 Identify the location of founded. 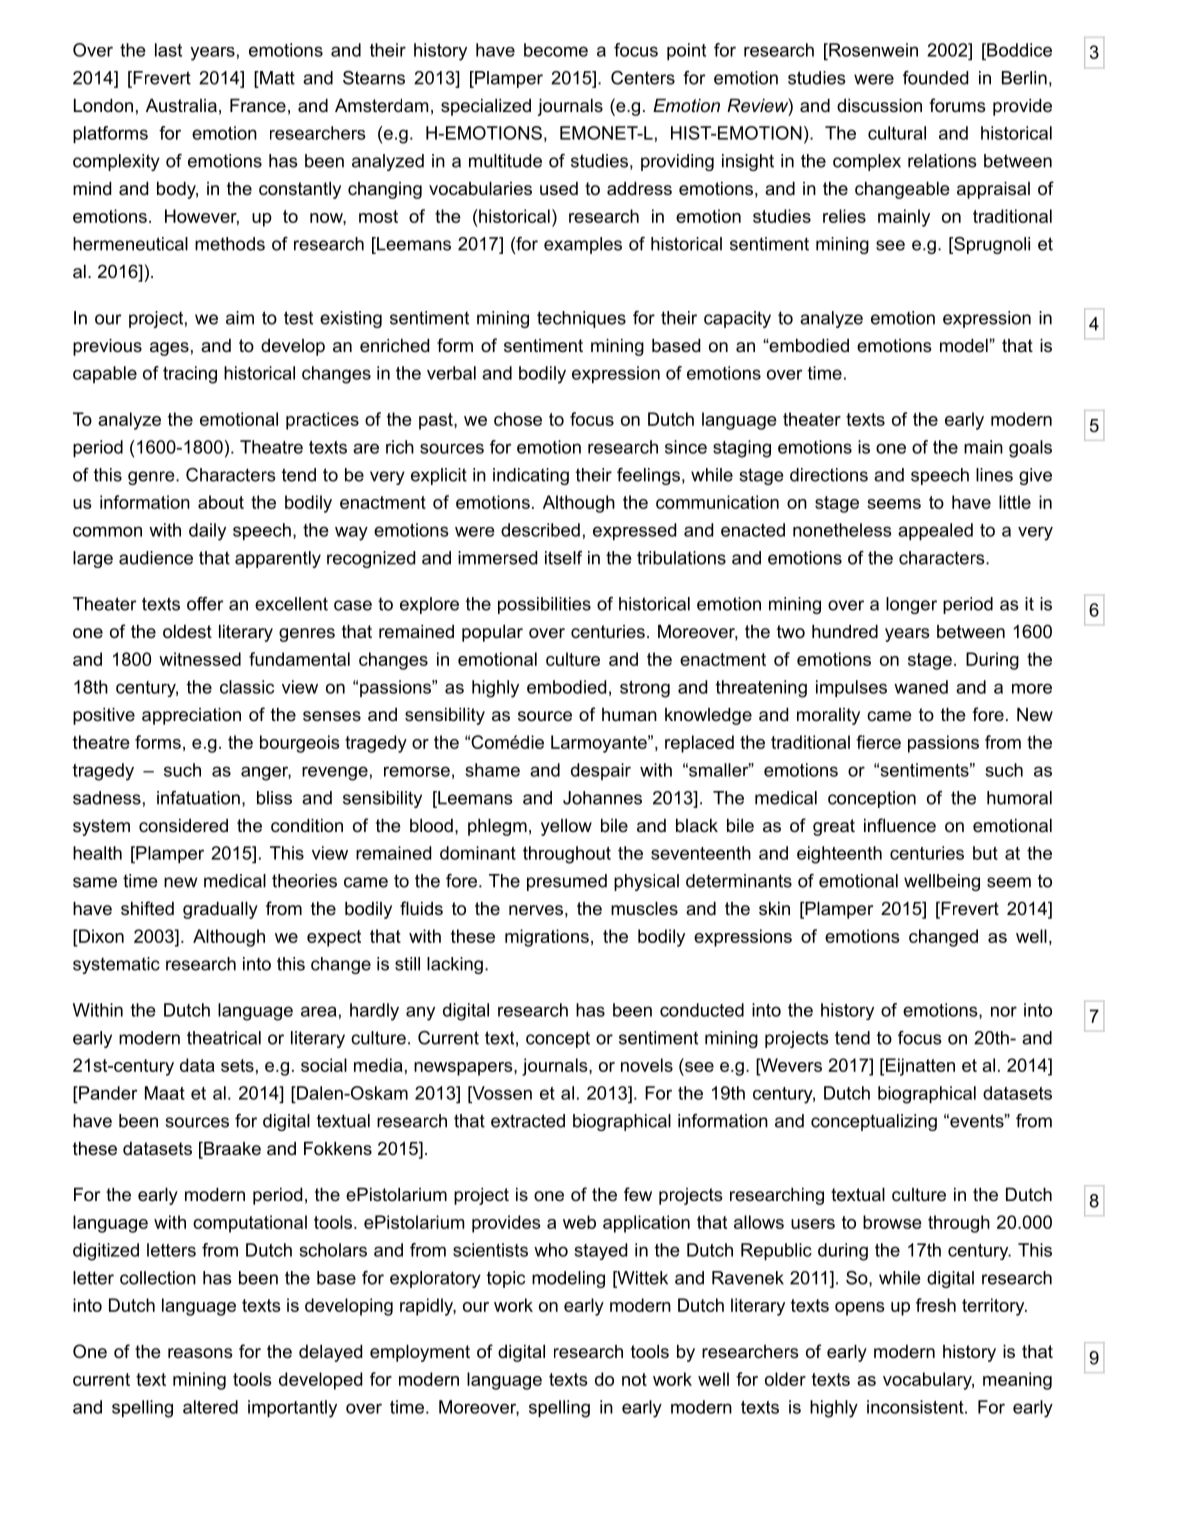
(935, 78).
